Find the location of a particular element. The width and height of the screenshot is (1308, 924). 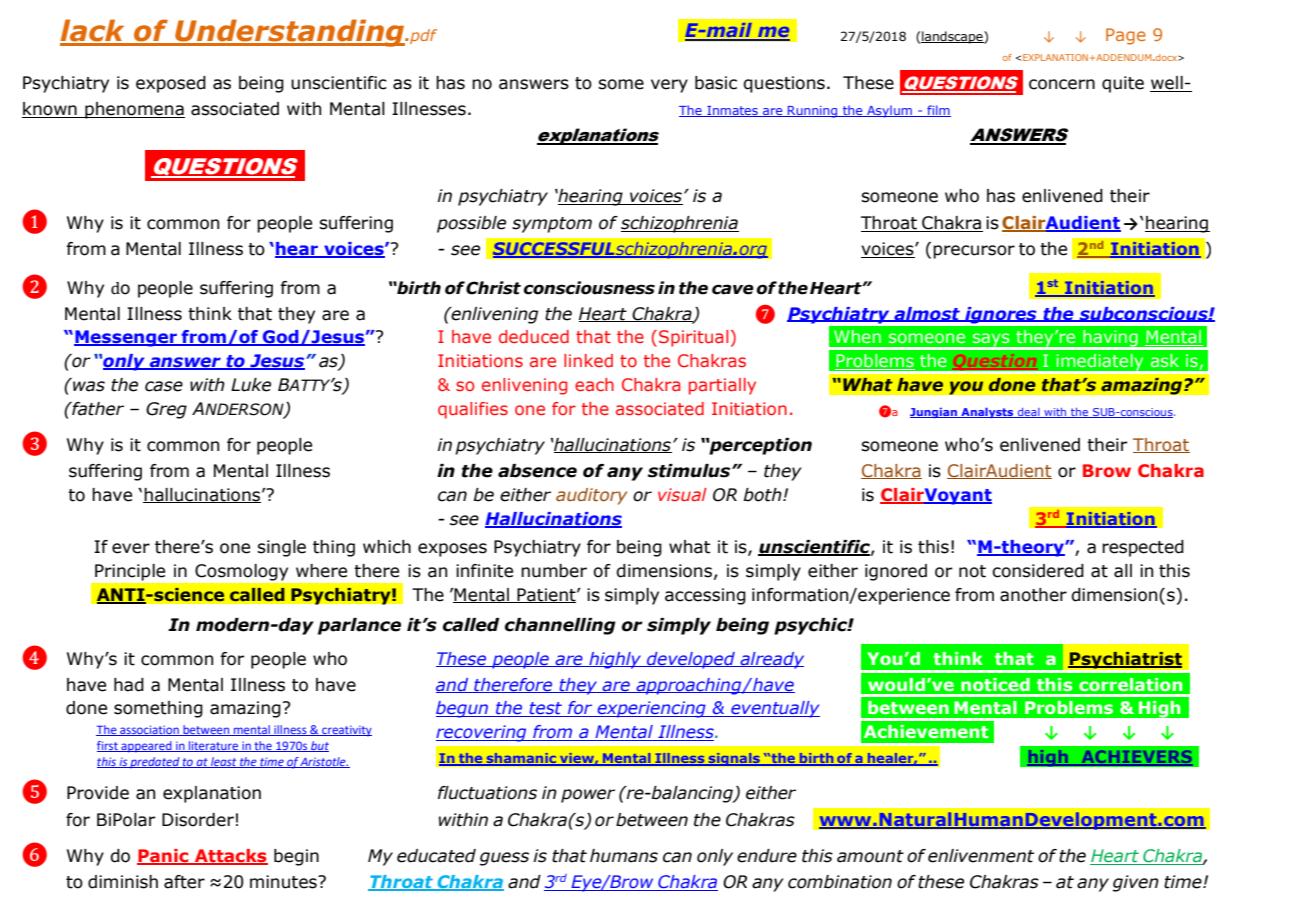

humans is located at coordinates (624, 856).
